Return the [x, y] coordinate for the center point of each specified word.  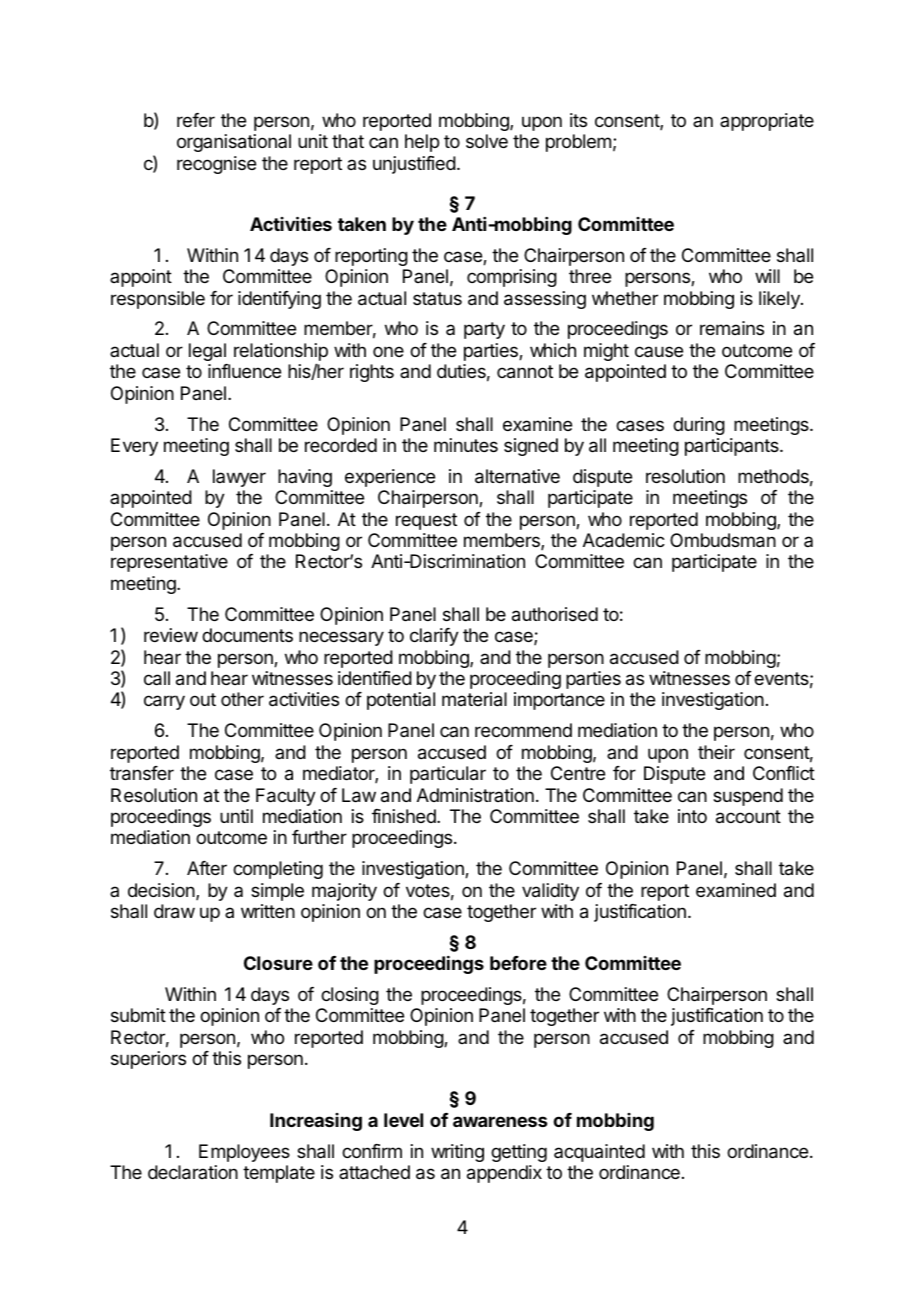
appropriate [767, 122]
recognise [216, 165]
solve [487, 141]
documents [247, 635]
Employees [244, 1153]
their [716, 752]
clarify [434, 637]
